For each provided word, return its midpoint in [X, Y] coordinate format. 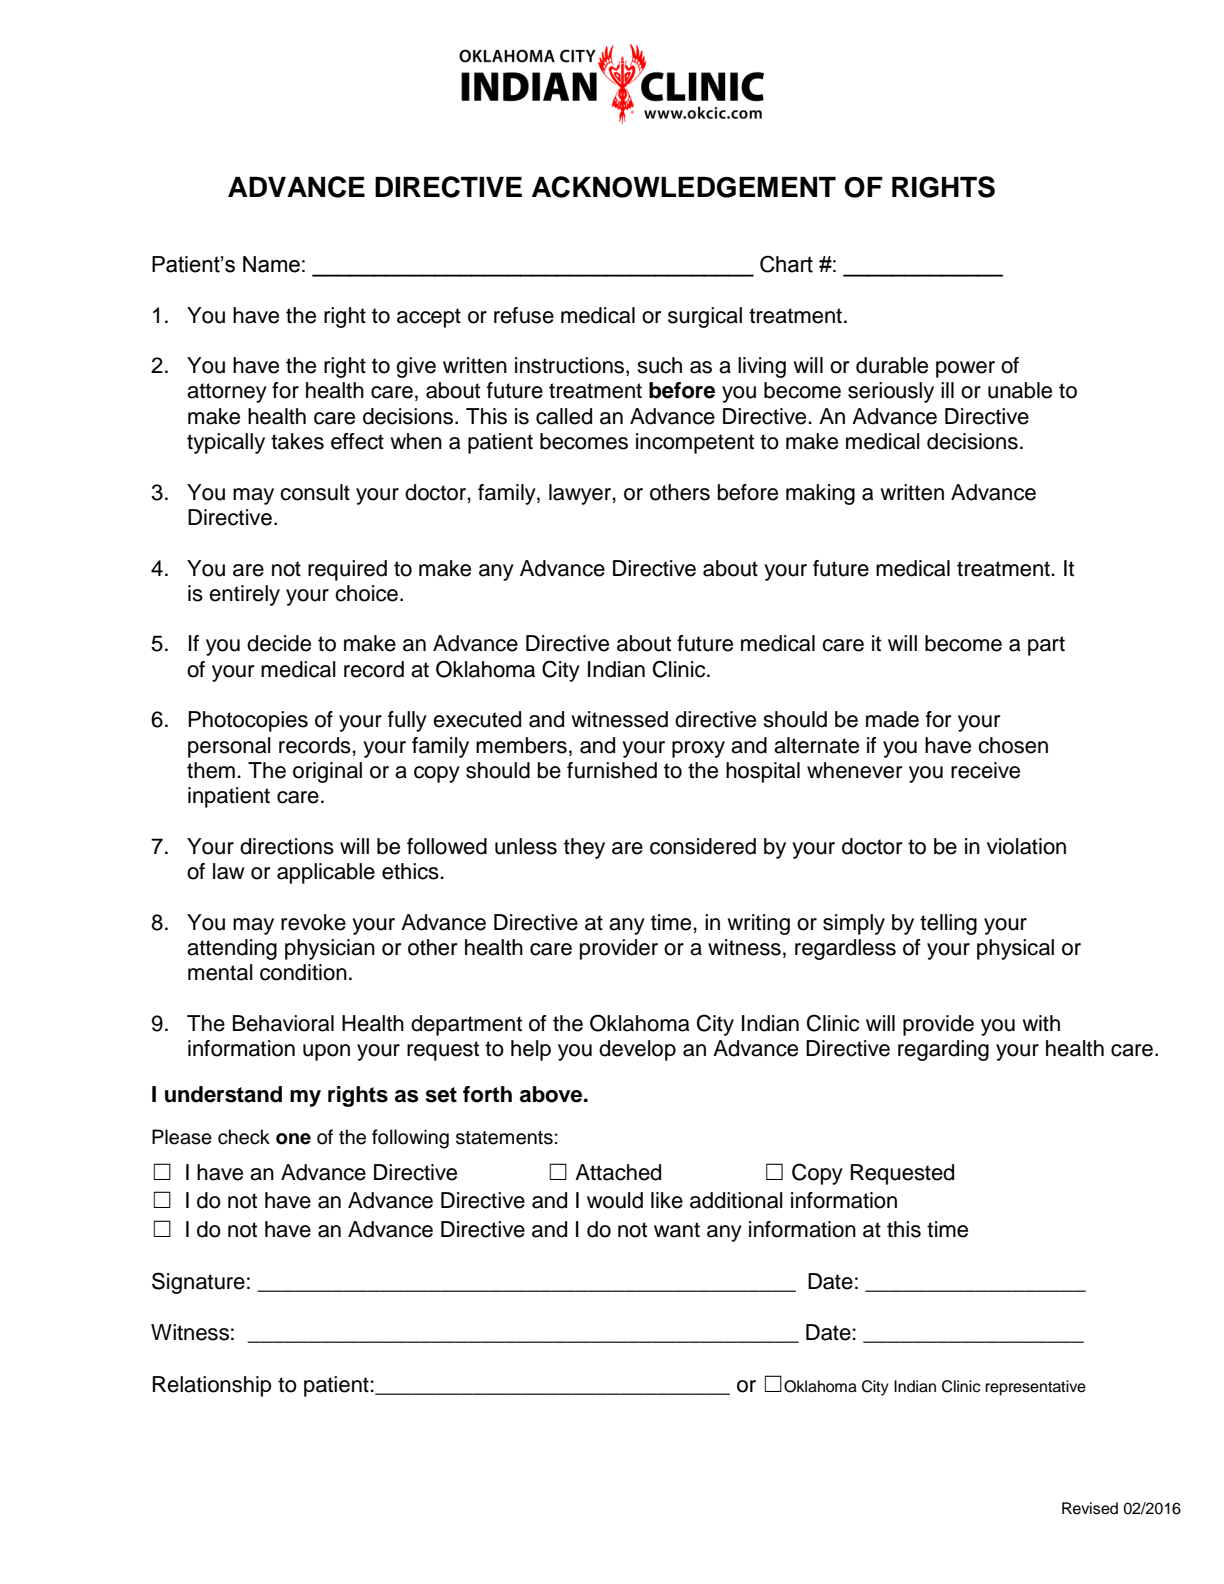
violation [1026, 846]
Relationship [212, 1386]
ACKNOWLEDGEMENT [684, 187]
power [965, 369]
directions [287, 846]
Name [271, 264]
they [584, 848]
